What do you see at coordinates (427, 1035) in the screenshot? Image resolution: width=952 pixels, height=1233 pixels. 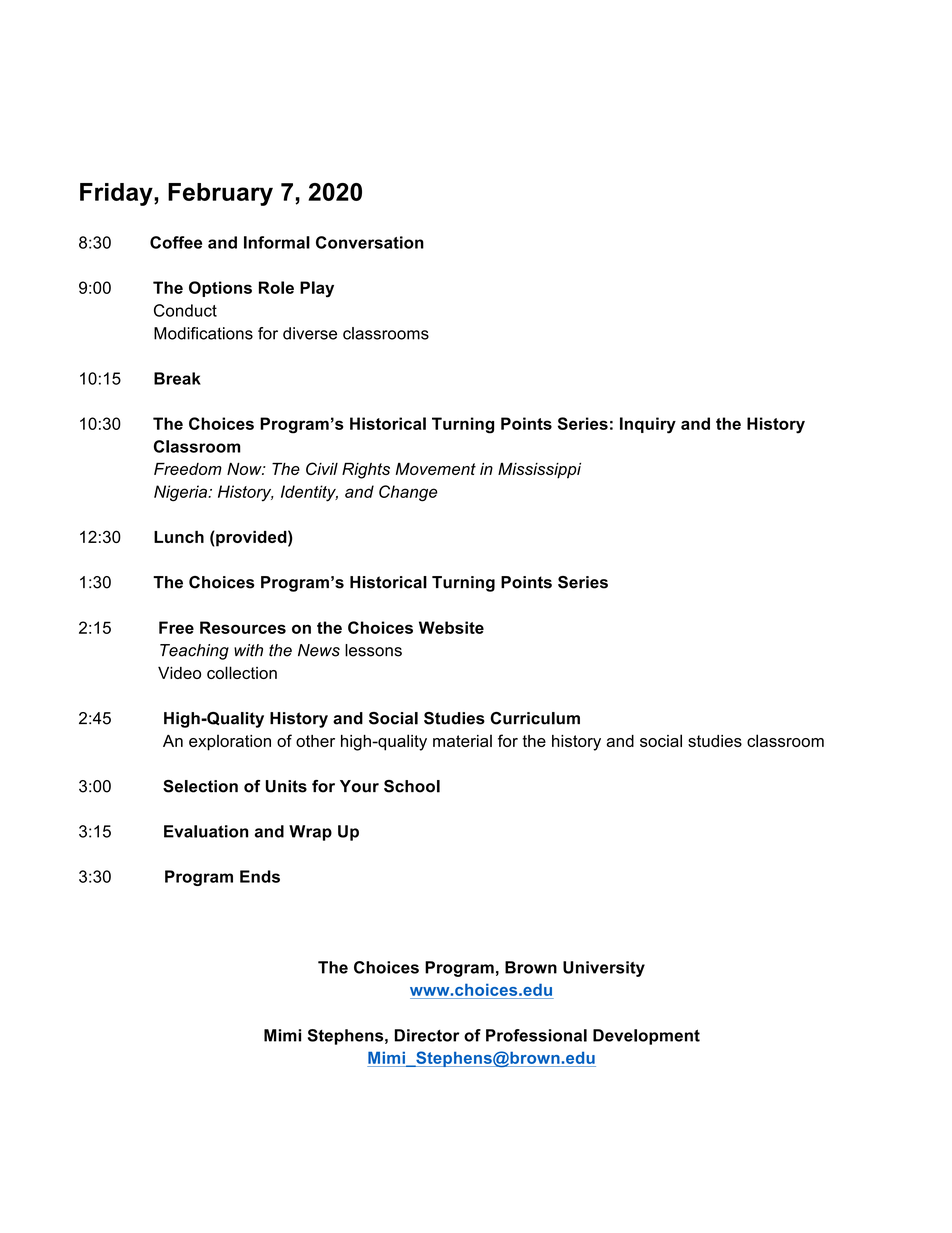 I see `Director` at bounding box center [427, 1035].
